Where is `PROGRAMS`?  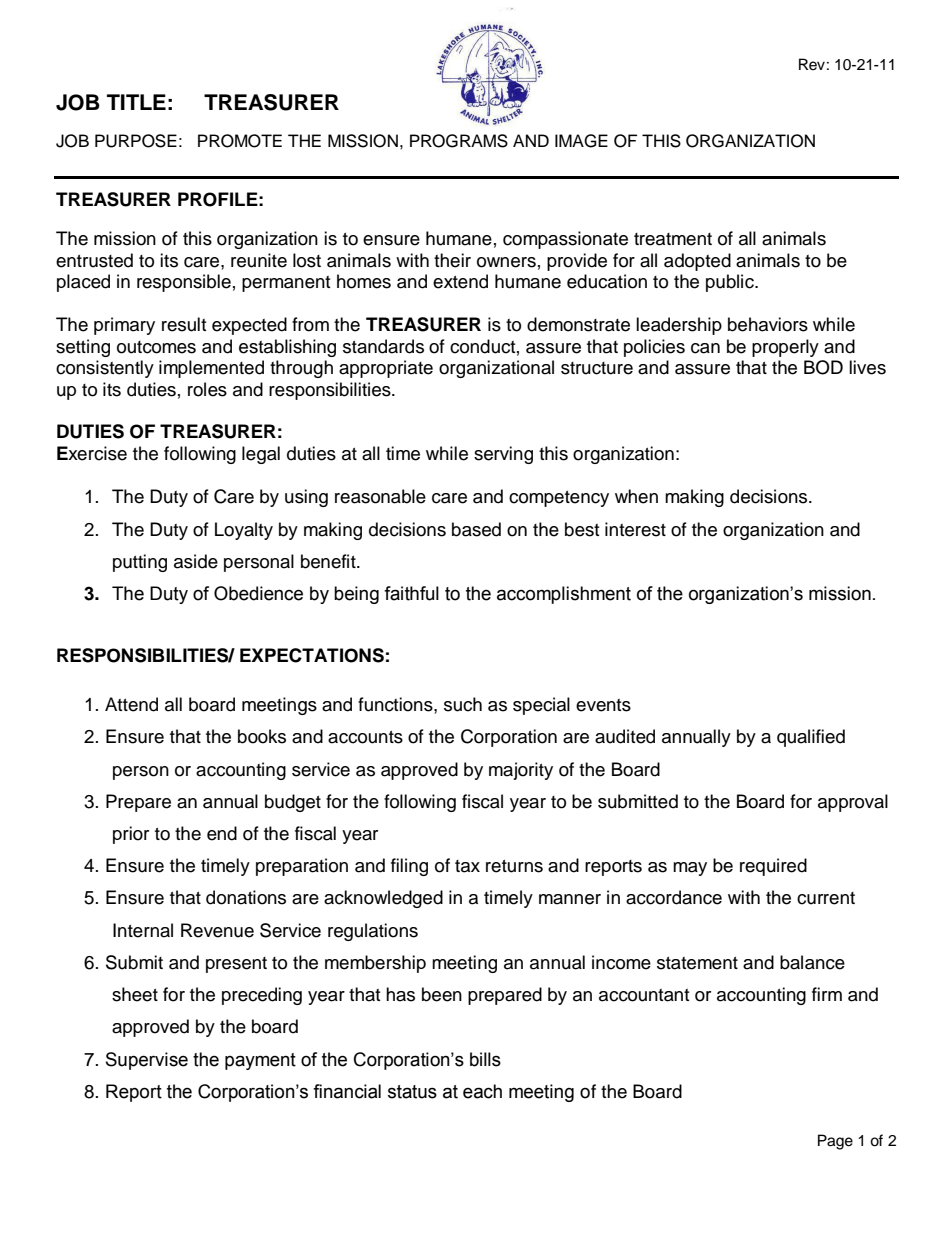 PROGRAMS is located at coordinates (459, 141).
